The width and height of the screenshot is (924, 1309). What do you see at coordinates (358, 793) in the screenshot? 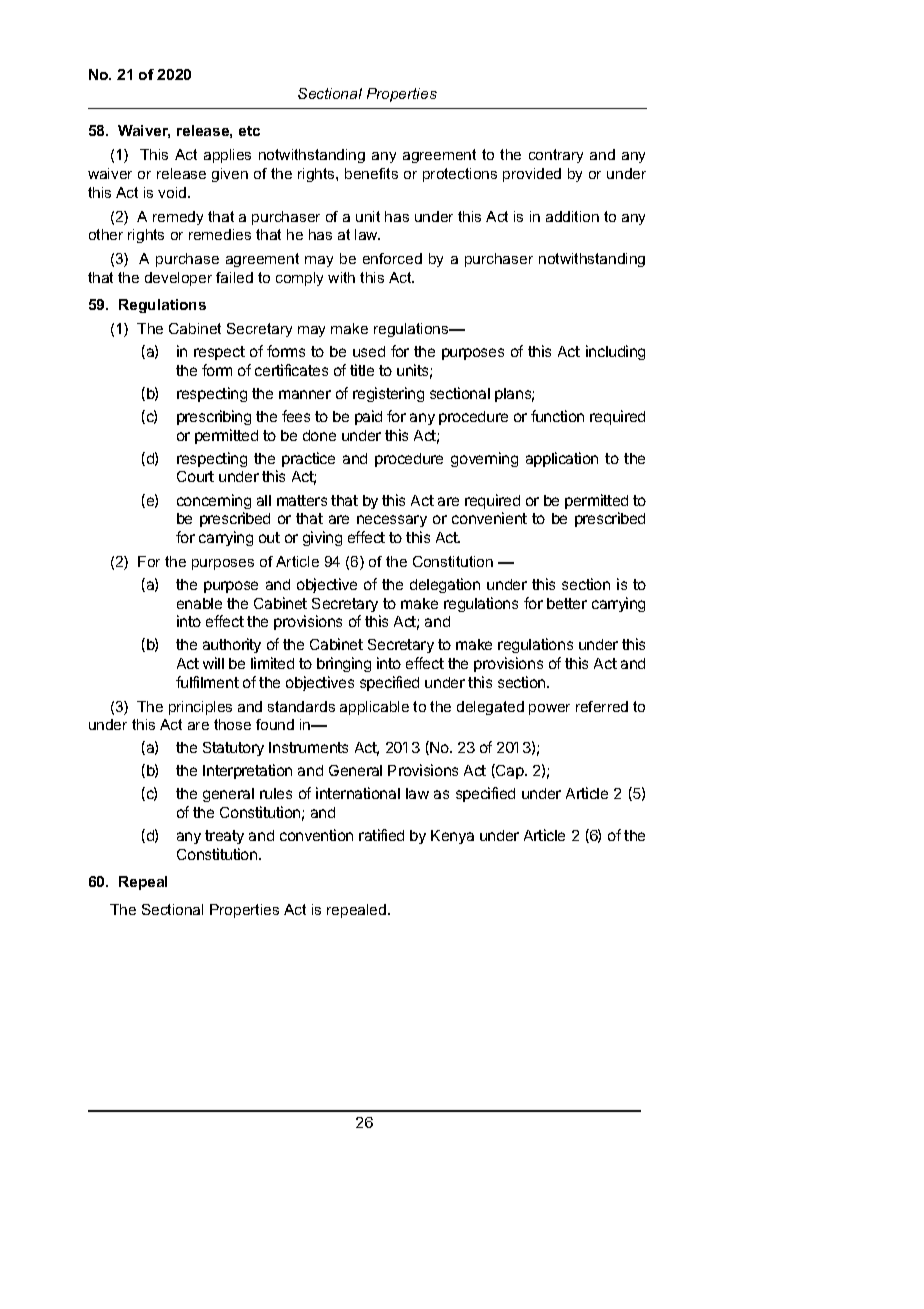
I see `international` at bounding box center [358, 793].
